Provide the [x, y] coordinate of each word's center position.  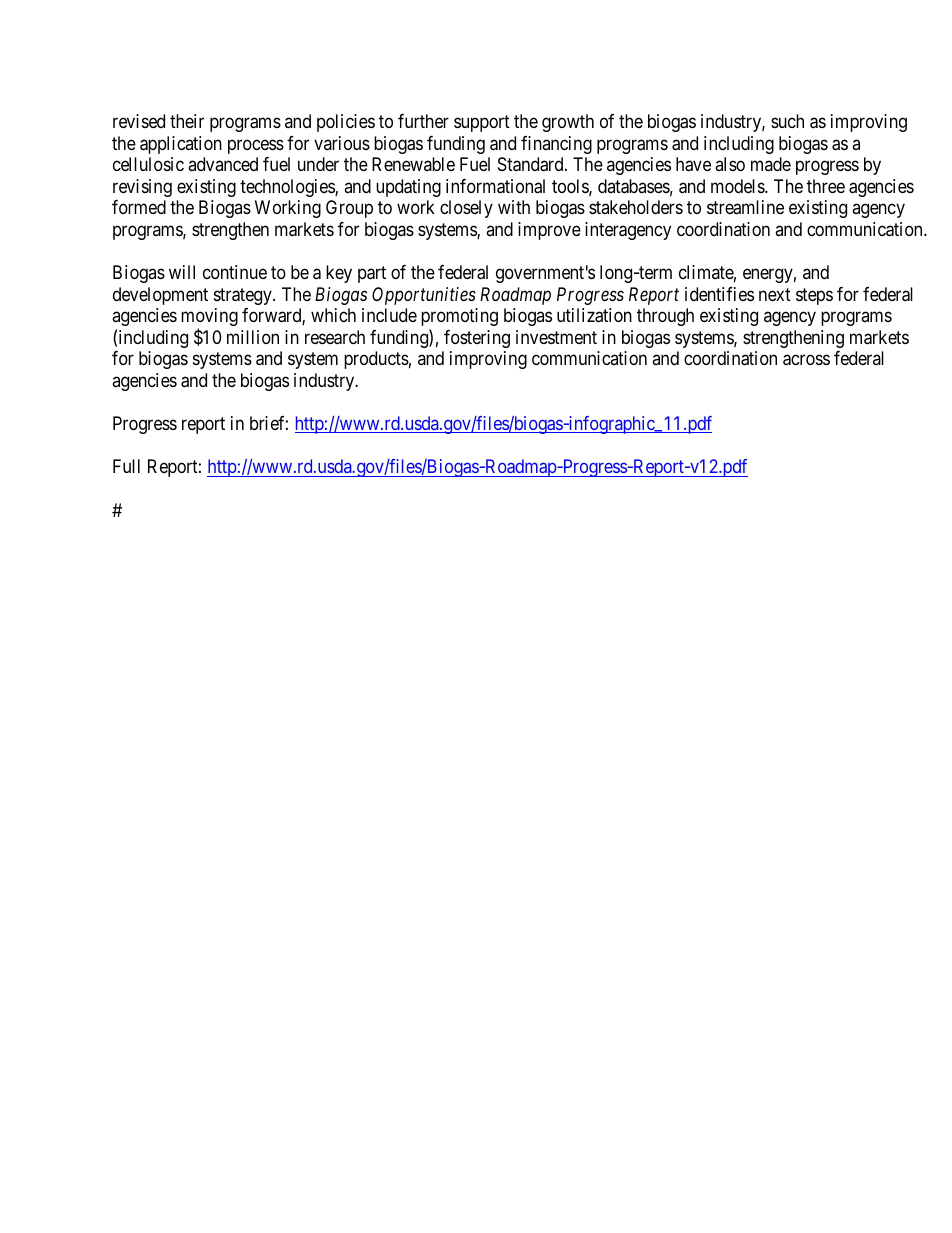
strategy [244, 296]
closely [466, 209]
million [253, 337]
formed [139, 207]
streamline [745, 207]
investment [556, 337]
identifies [719, 294]
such [787, 121]
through [665, 317]
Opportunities [424, 296]
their [187, 121]
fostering [477, 339]
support [482, 124]
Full [126, 466]
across [806, 360]
